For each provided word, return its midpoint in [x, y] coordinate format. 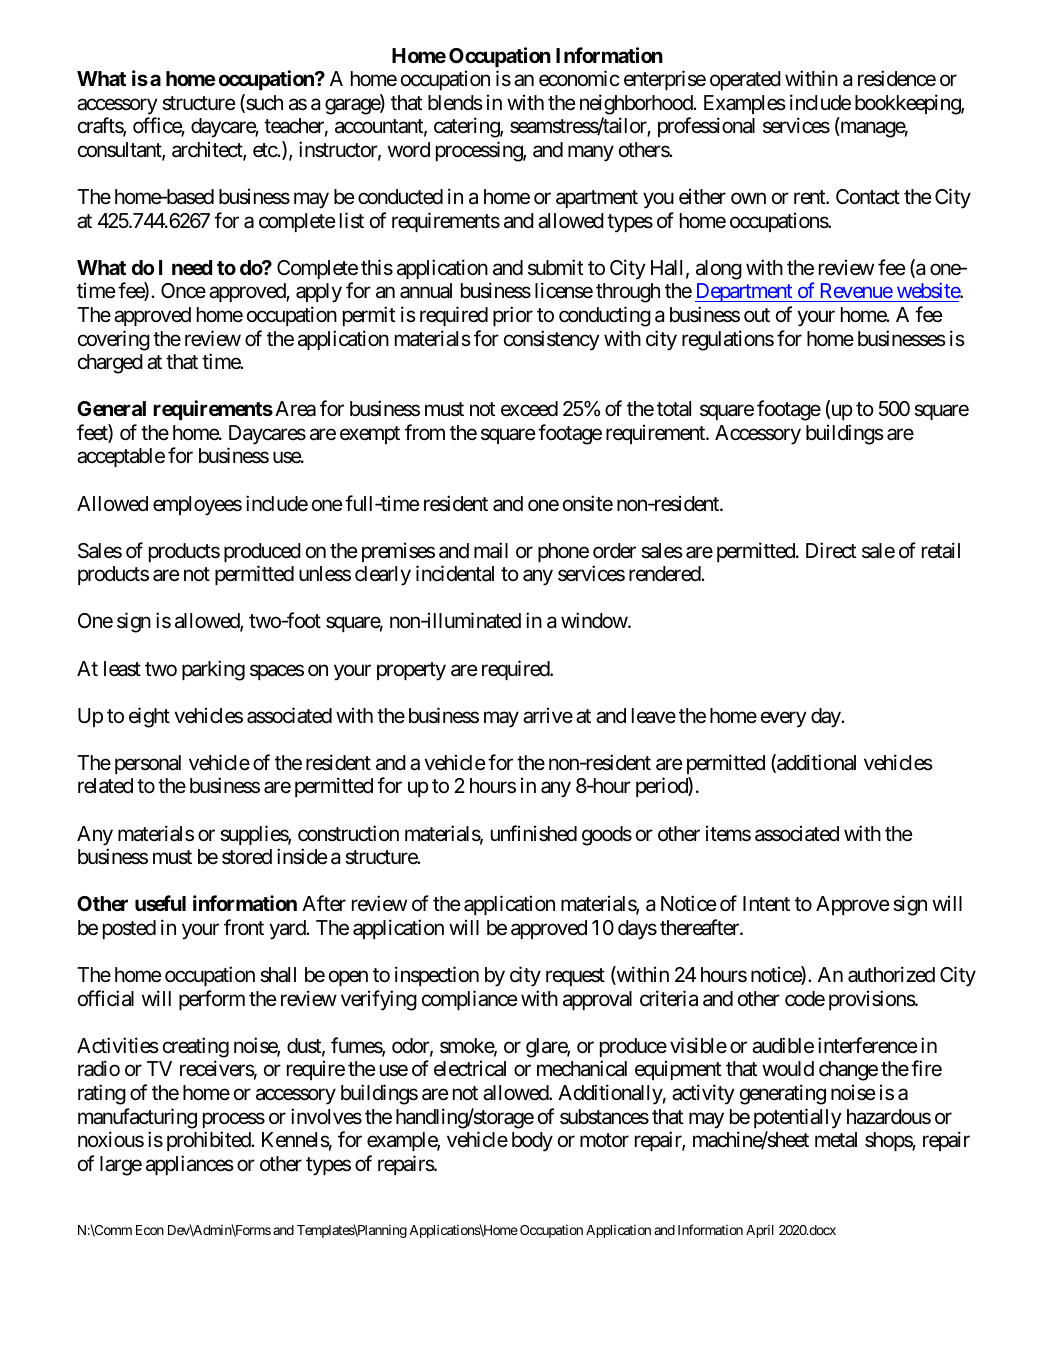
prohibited [210, 1141]
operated [745, 80]
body [532, 1142]
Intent [766, 903]
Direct [831, 550]
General [111, 408]
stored [247, 857]
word [409, 149]
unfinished [534, 833]
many [591, 154]
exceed [529, 409]
